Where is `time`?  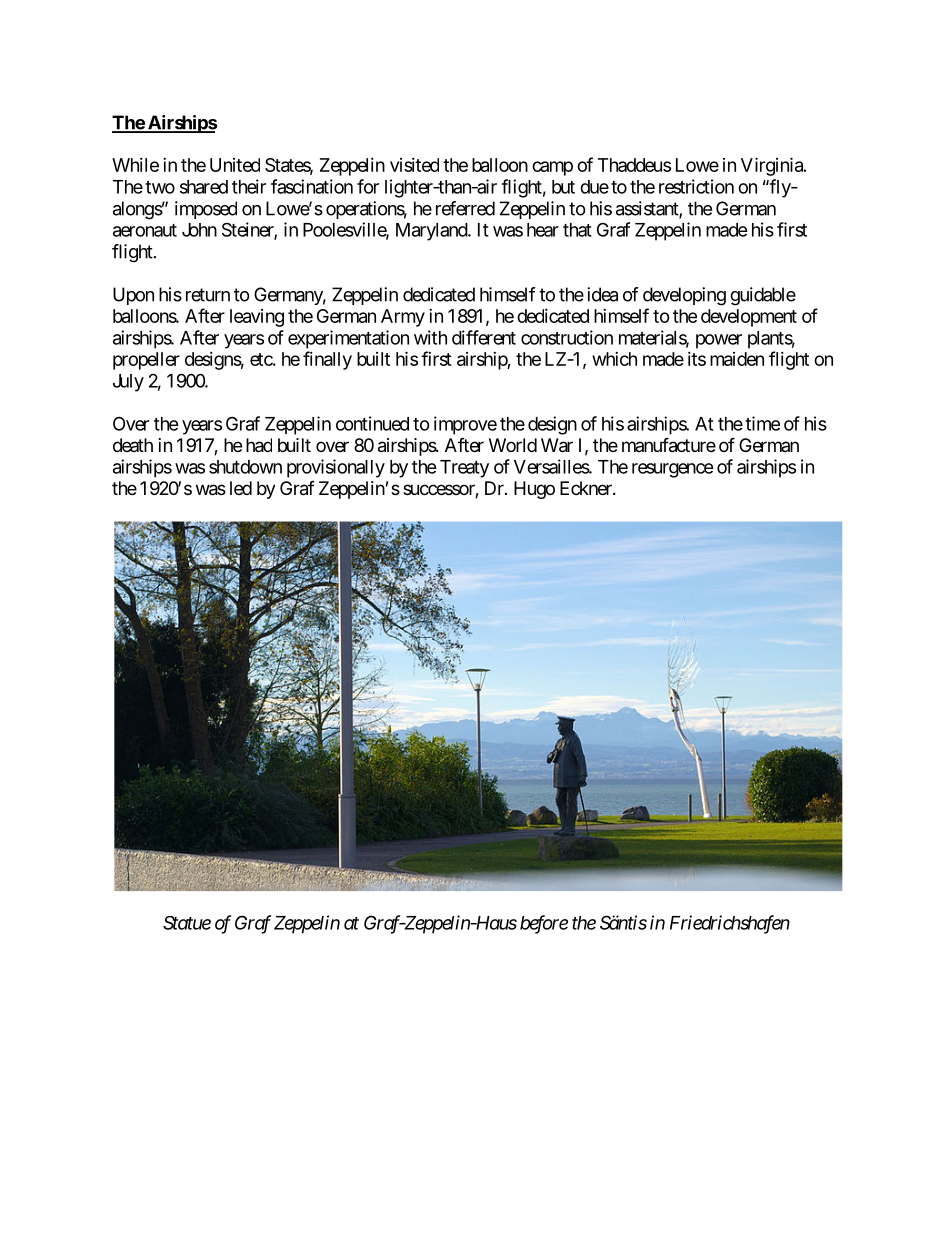 time is located at coordinates (762, 423).
